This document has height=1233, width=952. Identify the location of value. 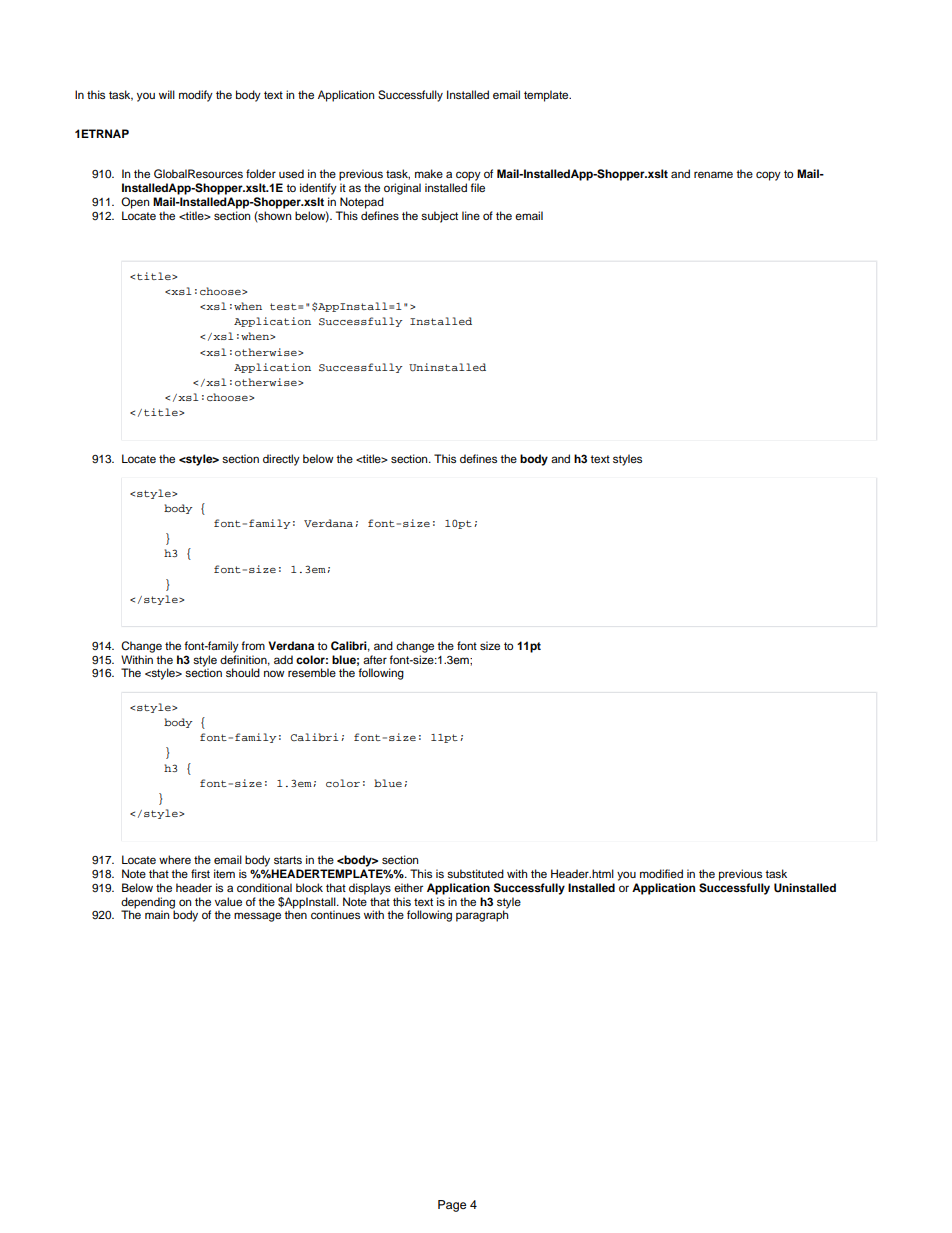
(228, 901).
